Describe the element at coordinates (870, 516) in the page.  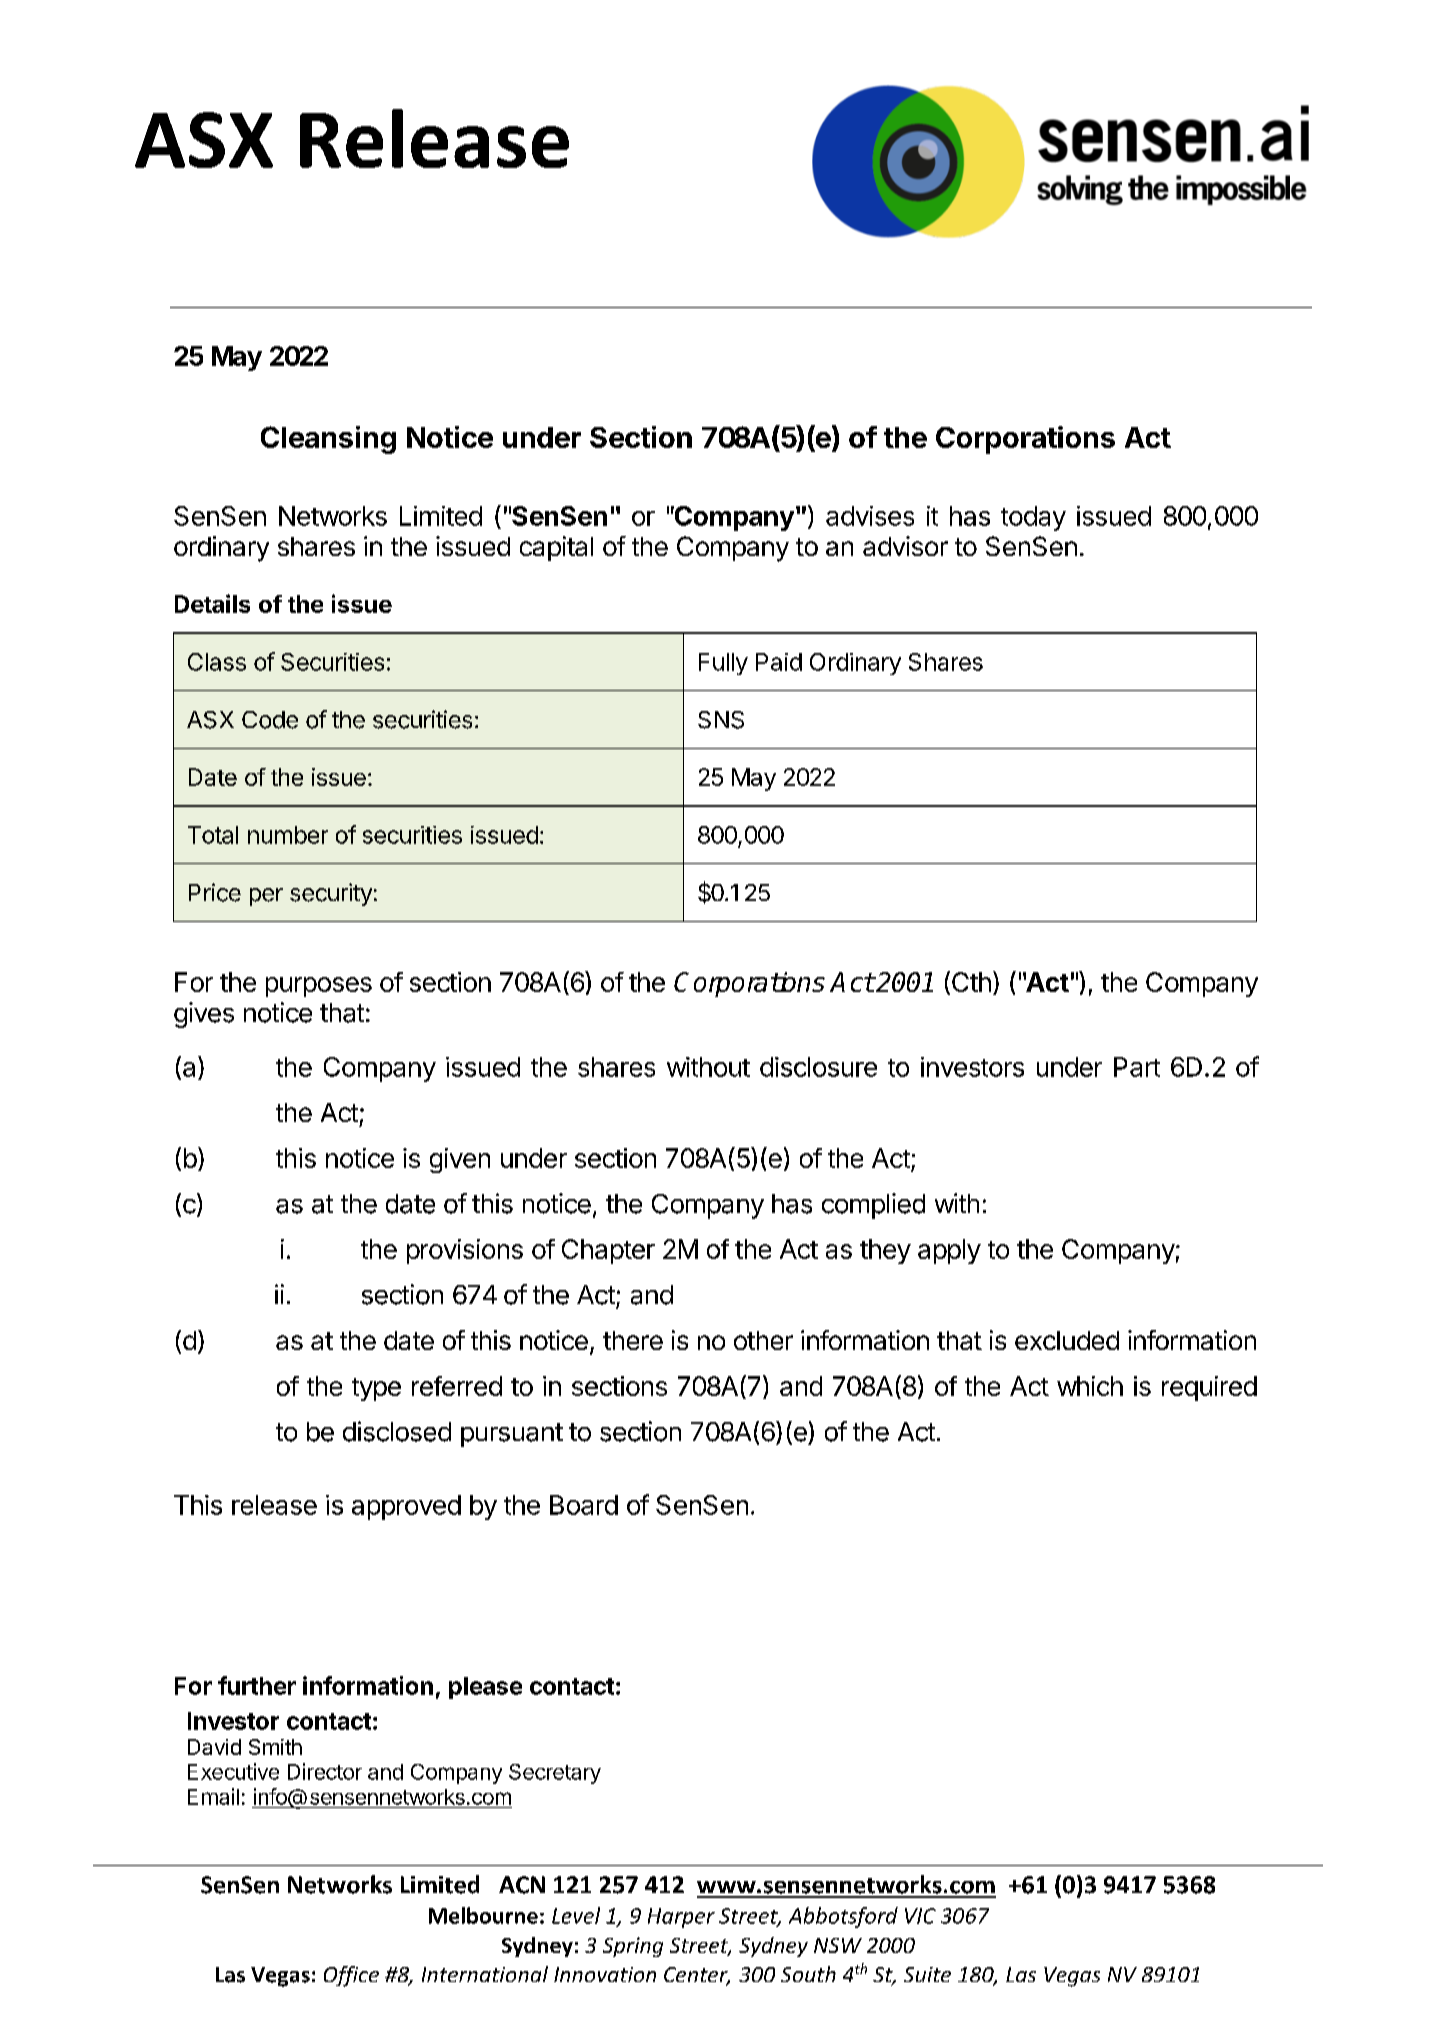
I see `advises` at that location.
